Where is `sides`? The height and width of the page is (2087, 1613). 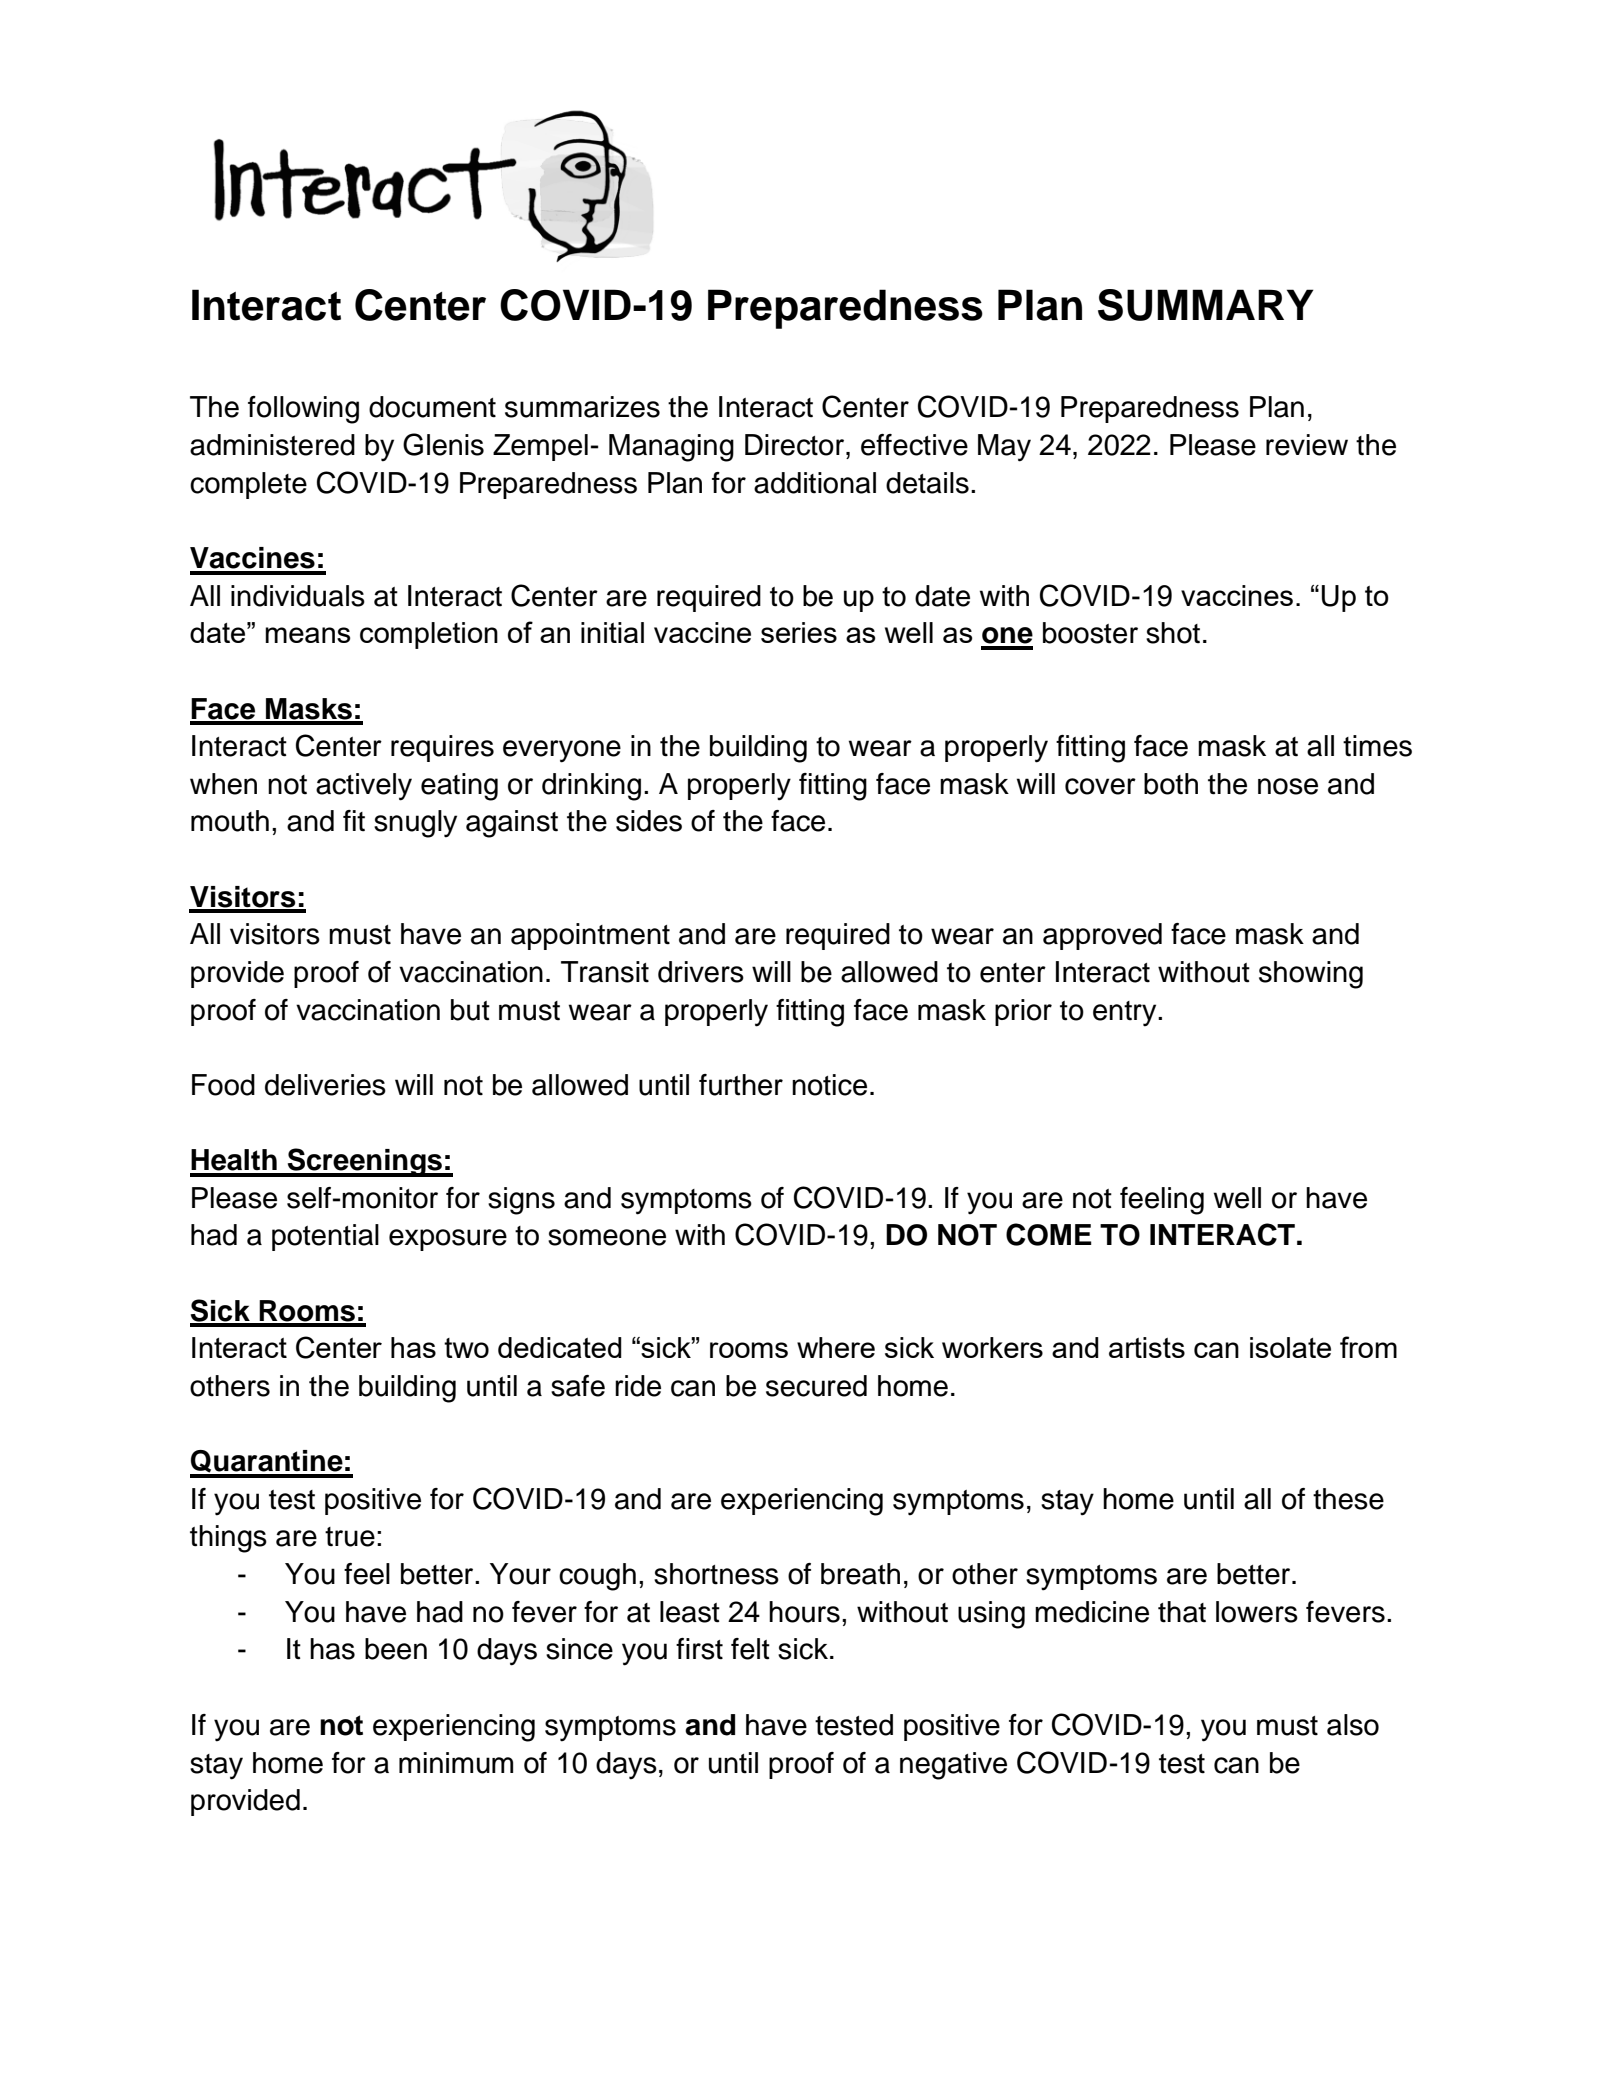
sides is located at coordinates (649, 821).
